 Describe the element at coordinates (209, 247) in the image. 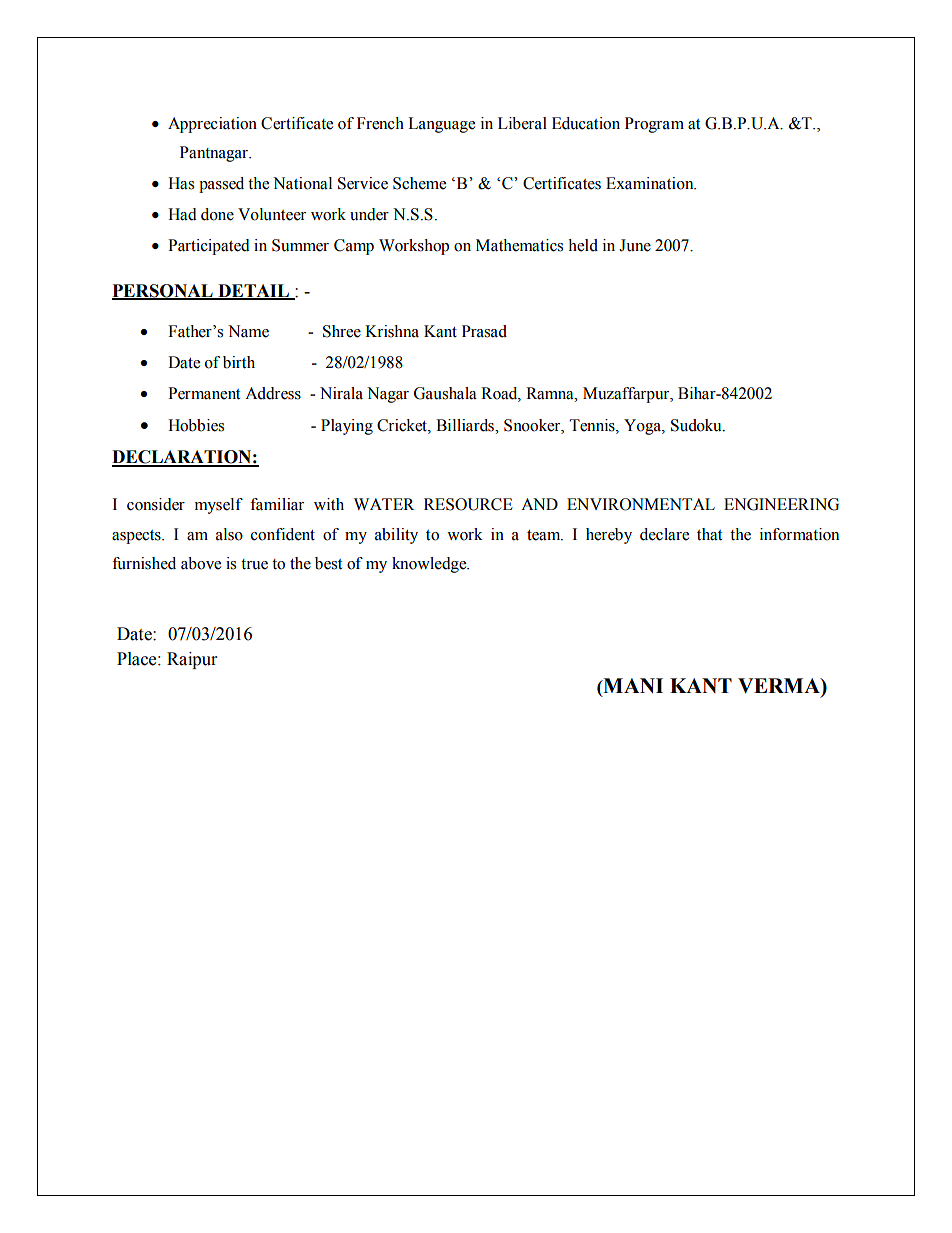

I see `Participated` at that location.
